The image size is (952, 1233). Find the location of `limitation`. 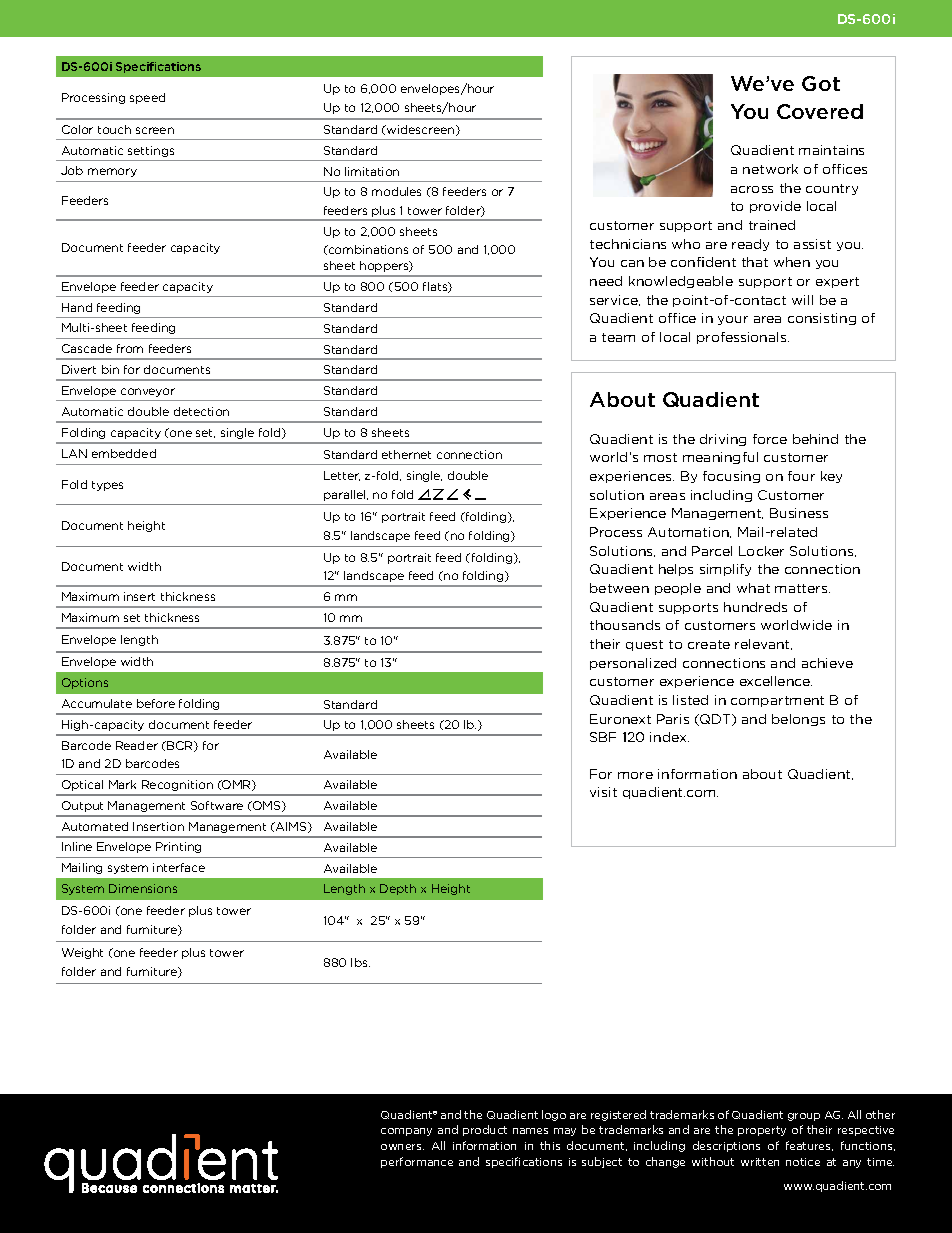

limitation is located at coordinates (372, 171).
